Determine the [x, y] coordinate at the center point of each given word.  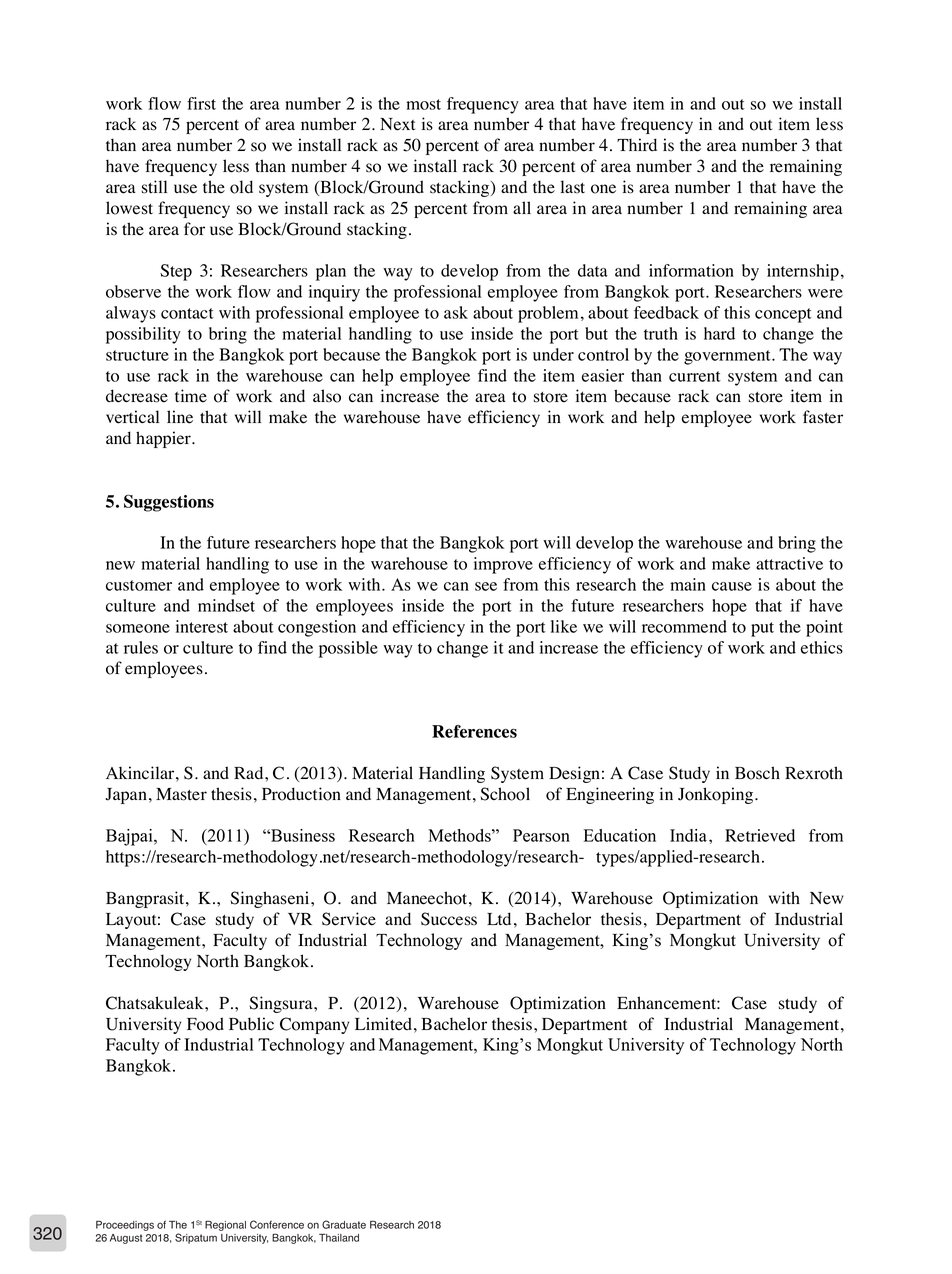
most [423, 104]
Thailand [339, 1238]
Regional [225, 1226]
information [691, 270]
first [201, 103]
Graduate [344, 1224]
